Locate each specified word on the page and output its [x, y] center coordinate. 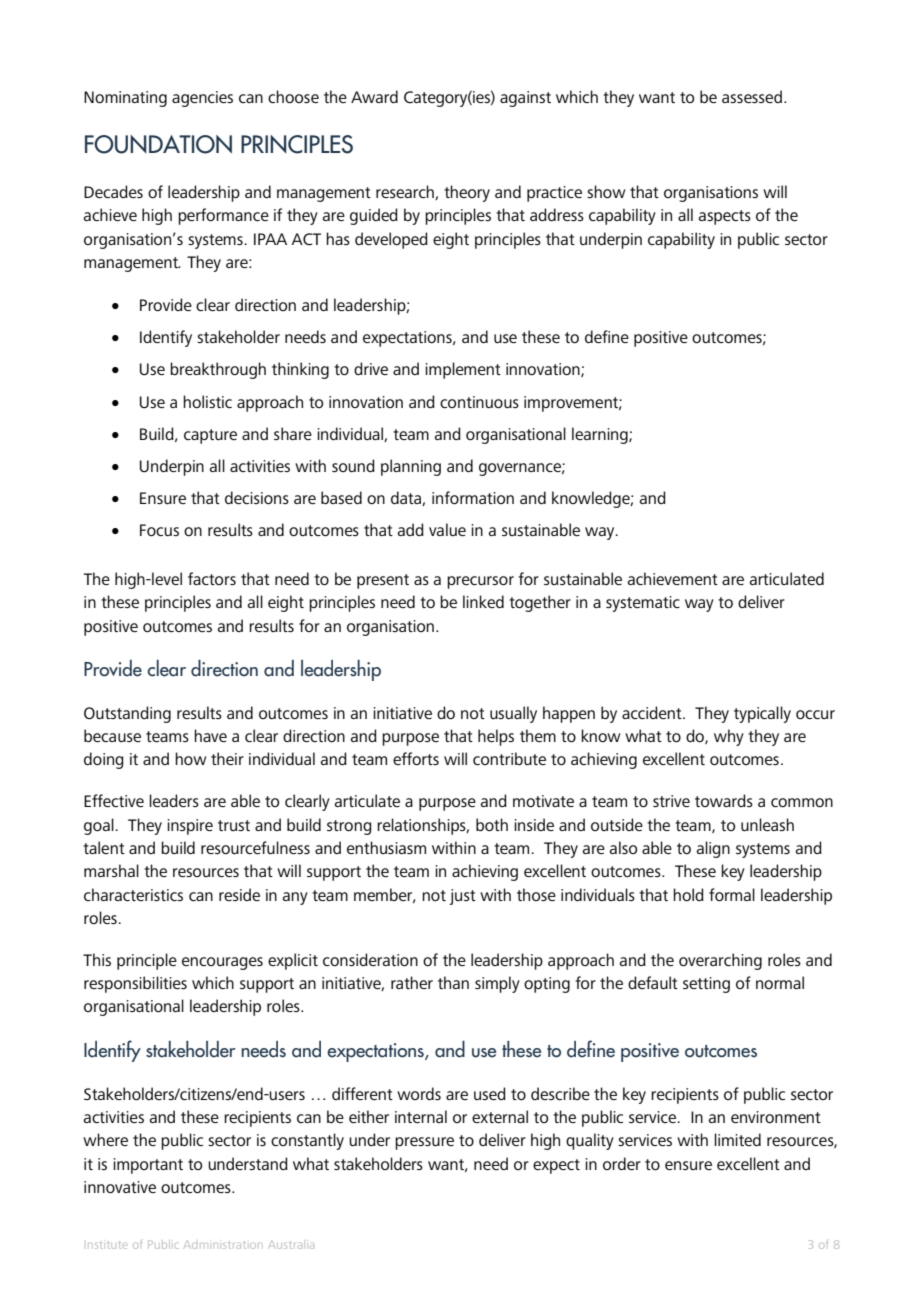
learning [601, 435]
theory [467, 193]
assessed [752, 96]
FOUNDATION [158, 144]
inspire [190, 827]
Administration [221, 1245]
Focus [159, 530]
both [492, 824]
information [473, 497]
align [713, 849]
